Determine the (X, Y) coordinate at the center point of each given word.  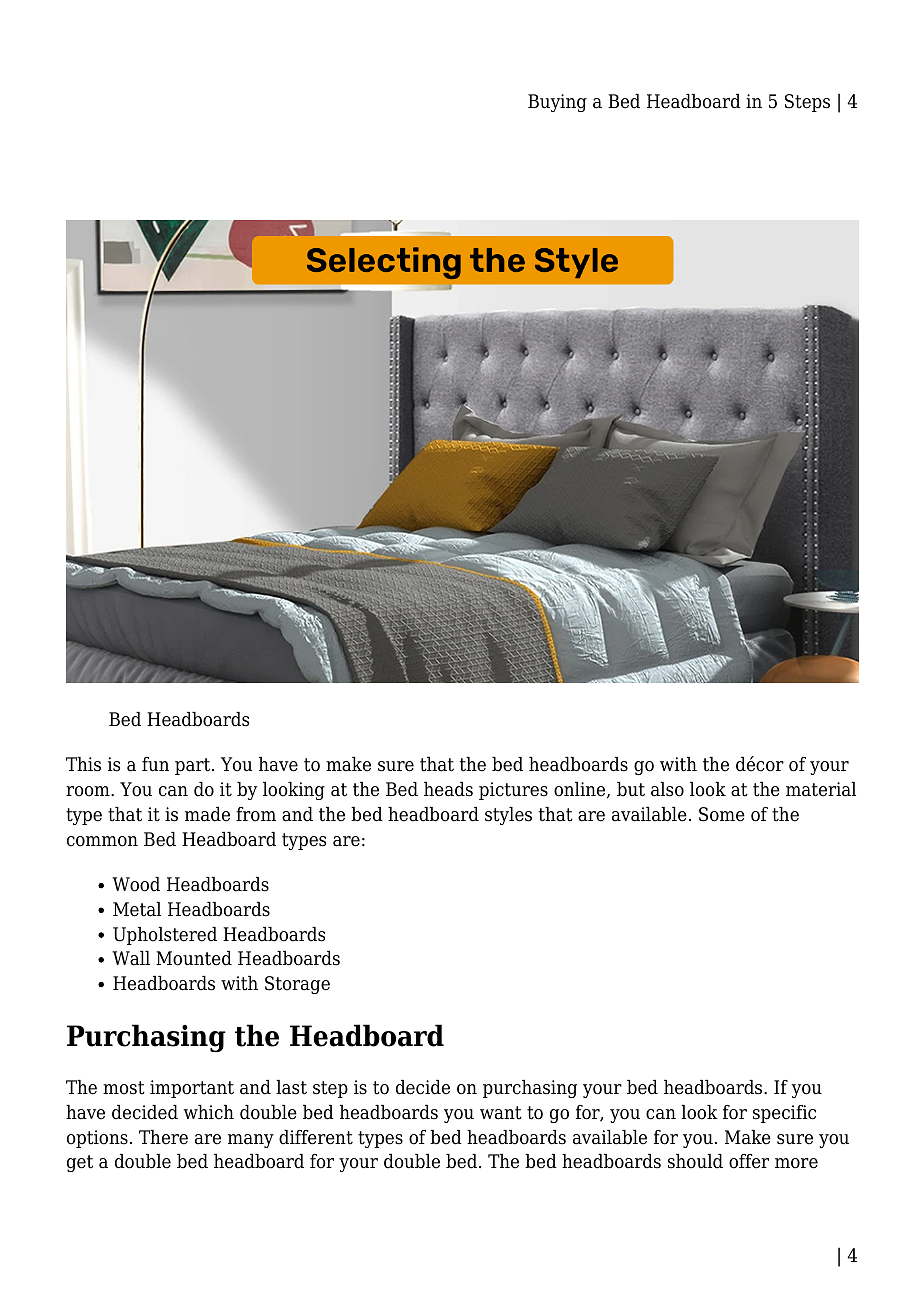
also (667, 789)
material (821, 789)
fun (155, 764)
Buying (557, 103)
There (163, 1137)
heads (448, 789)
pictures (513, 791)
